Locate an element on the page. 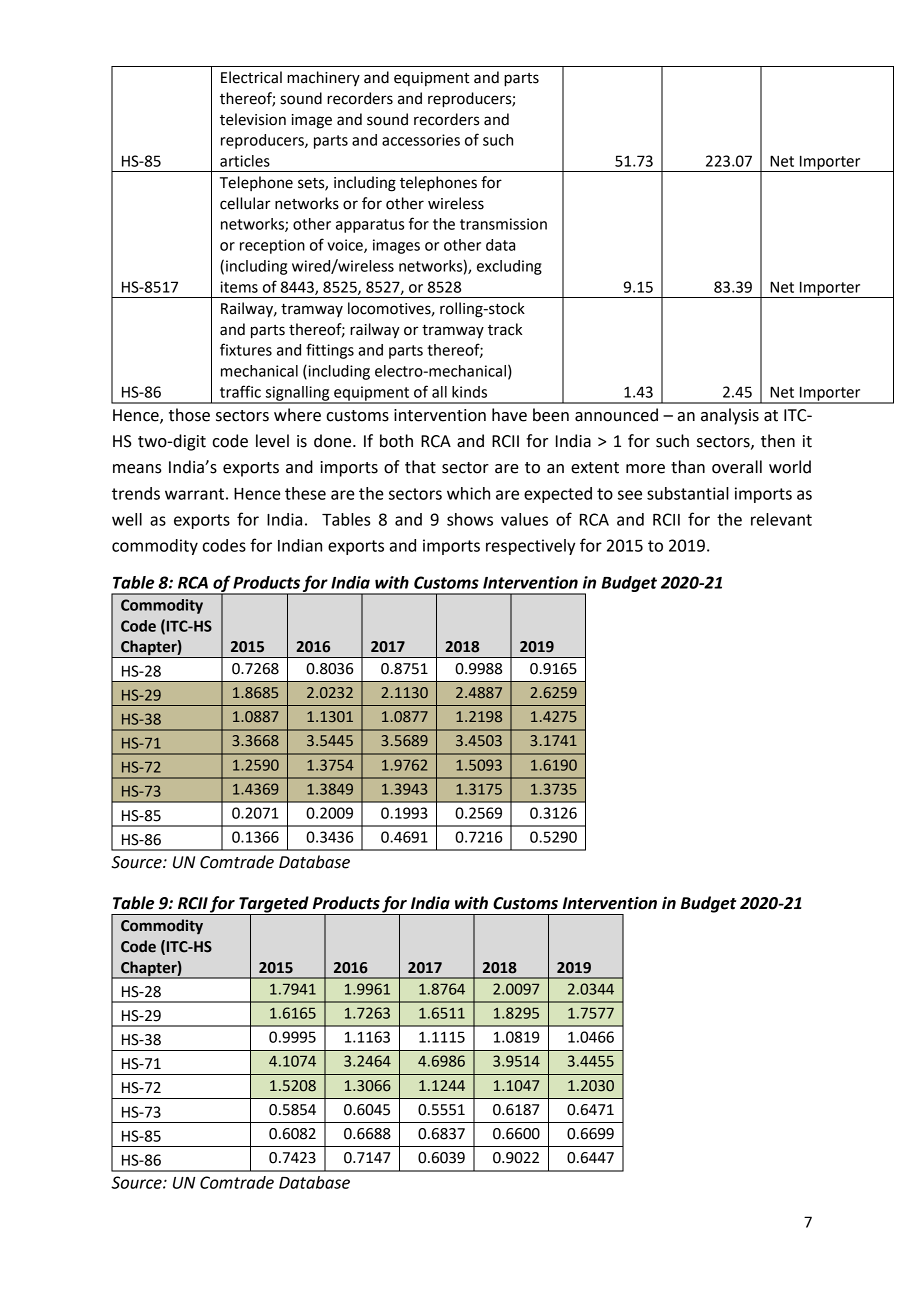 This page has height=1308, width=924. transmission is located at coordinates (503, 224).
